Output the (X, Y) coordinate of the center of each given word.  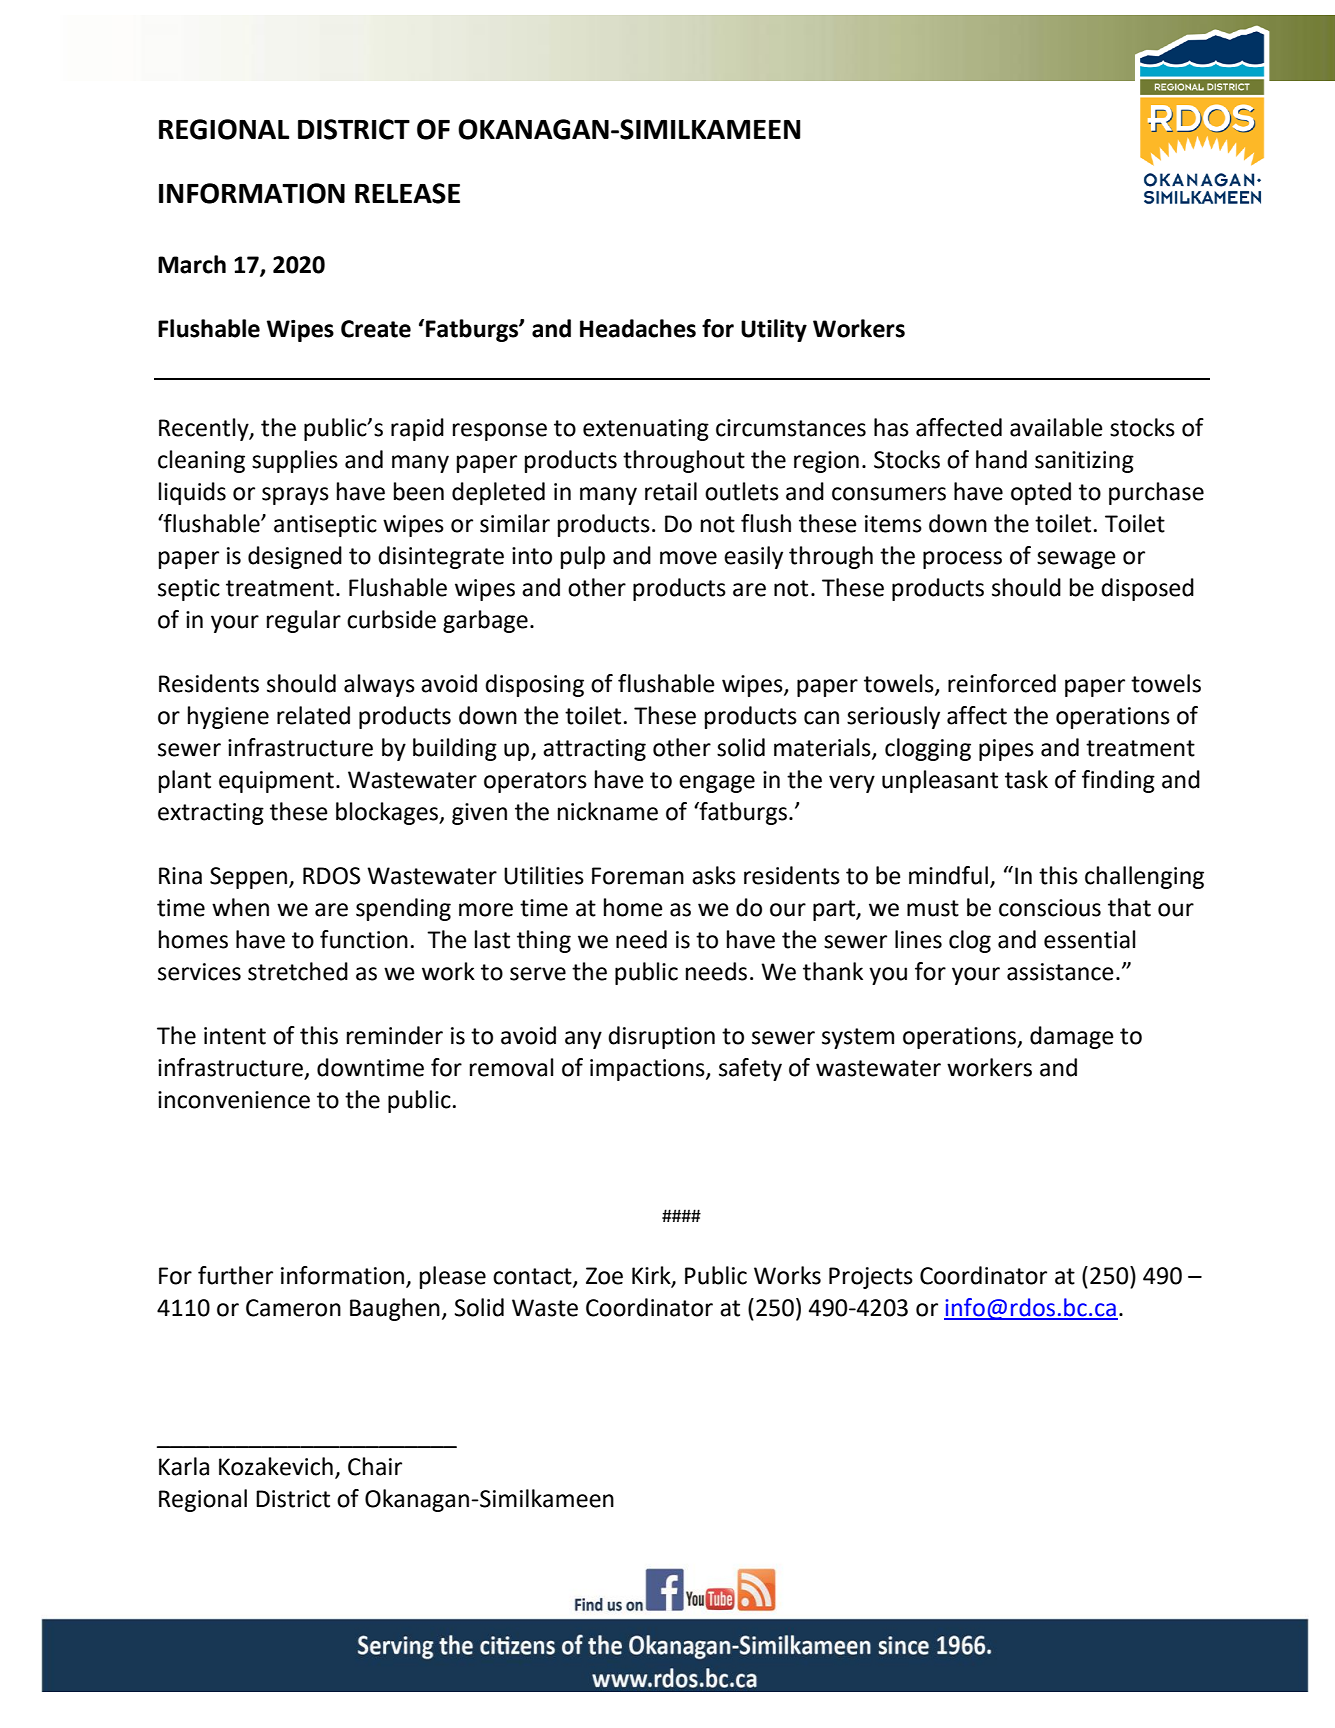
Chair (375, 1466)
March (192, 264)
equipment (276, 782)
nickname (608, 811)
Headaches (638, 328)
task (1026, 779)
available (1056, 427)
